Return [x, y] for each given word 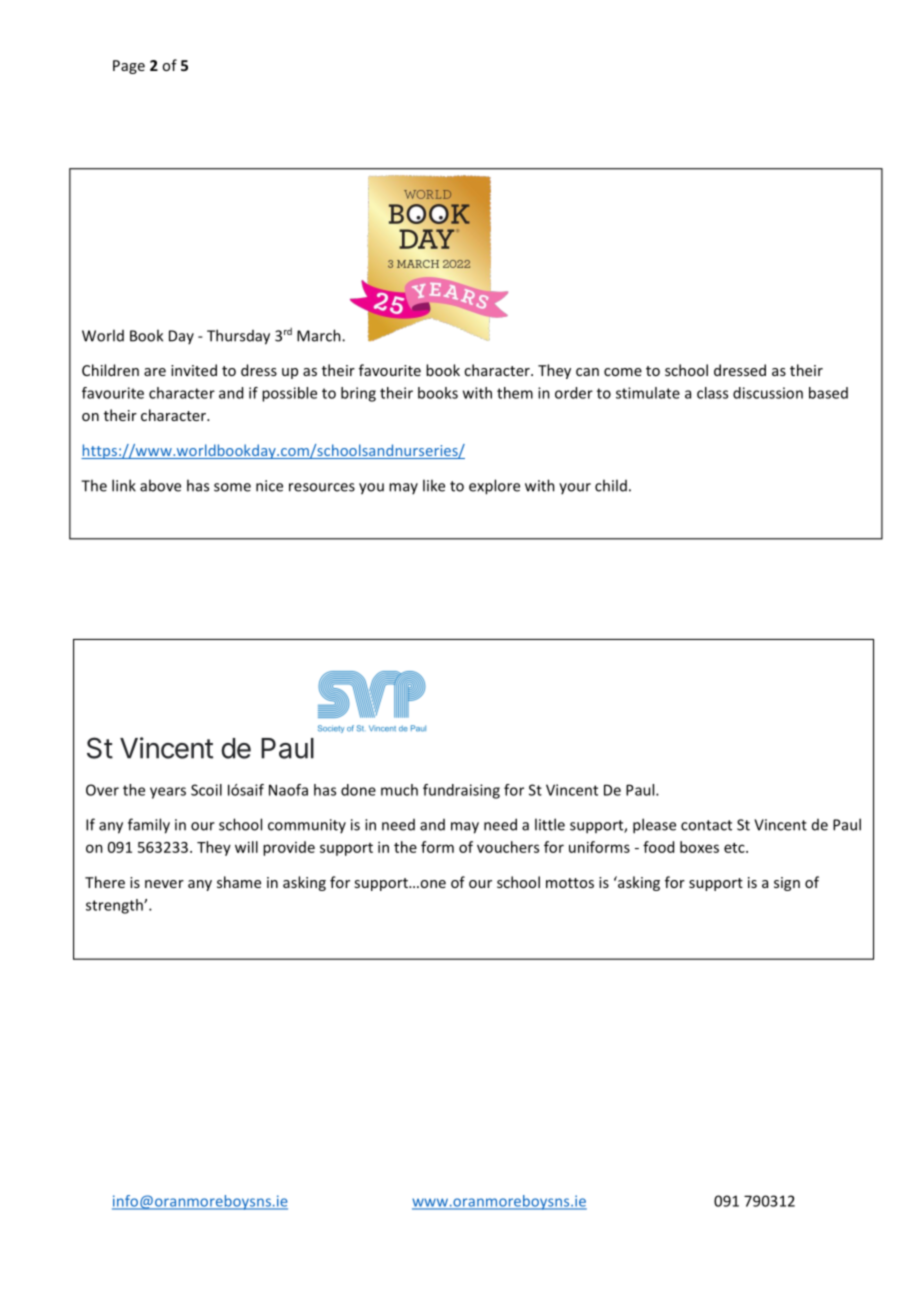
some [232, 487]
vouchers [508, 847]
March [320, 335]
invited [194, 370]
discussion [768, 393]
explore [494, 487]
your [575, 488]
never [164, 884]
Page [129, 67]
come [623, 372]
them [515, 393]
